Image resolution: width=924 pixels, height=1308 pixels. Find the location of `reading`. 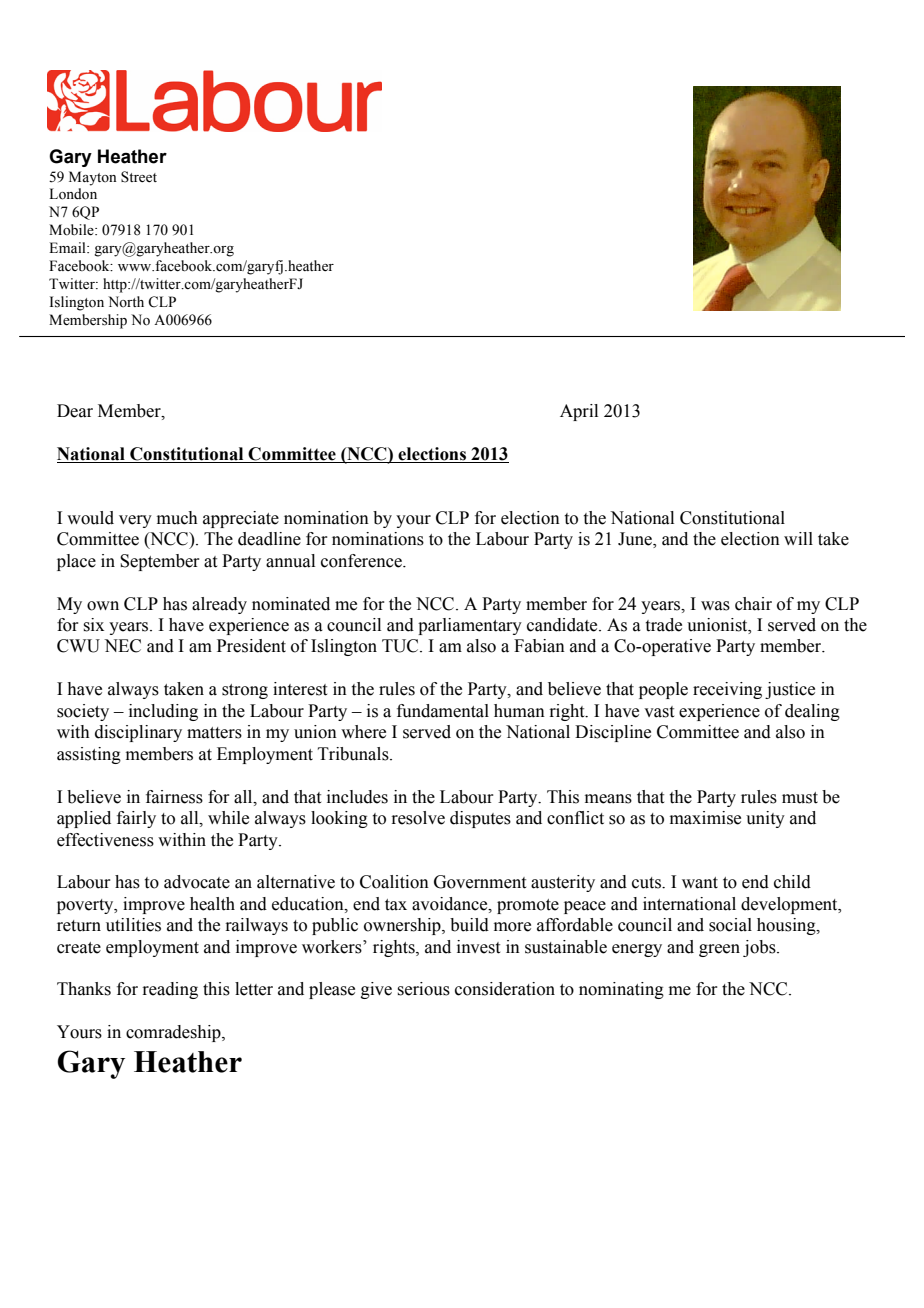

reading is located at coordinates (170, 990).
